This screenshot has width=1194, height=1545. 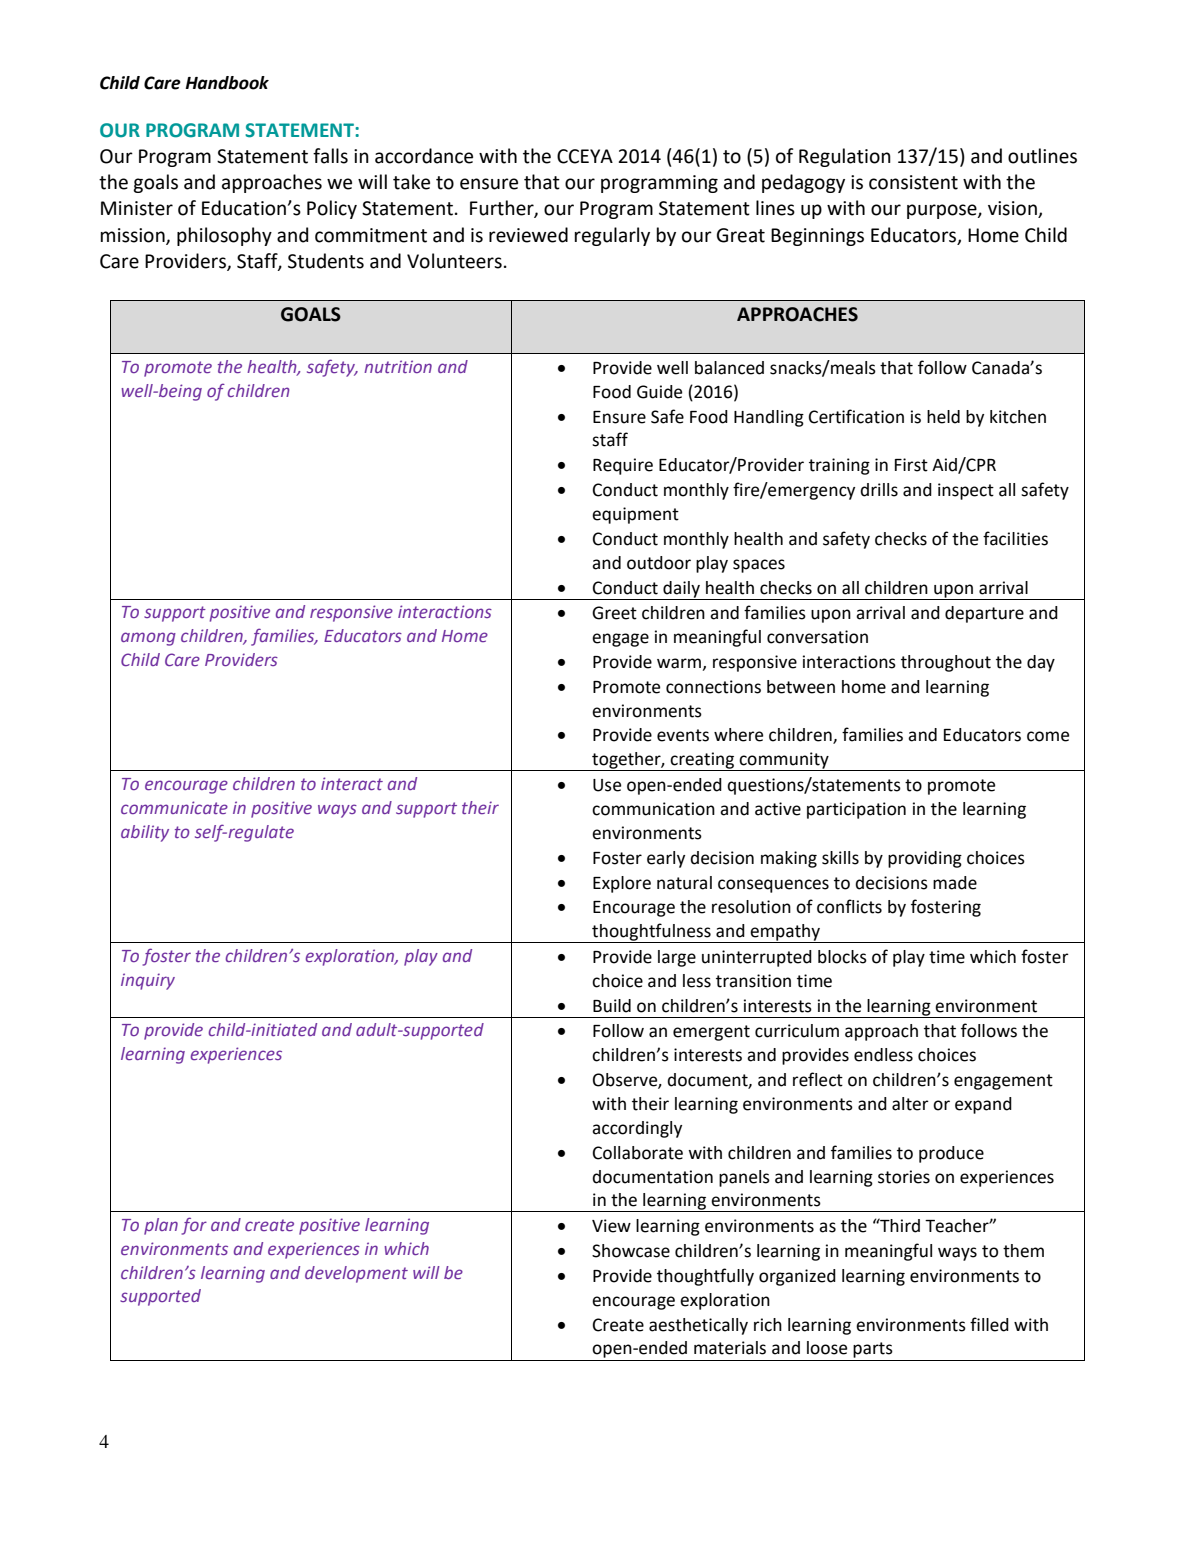 I want to click on inquiry, so click(x=148, y=981).
